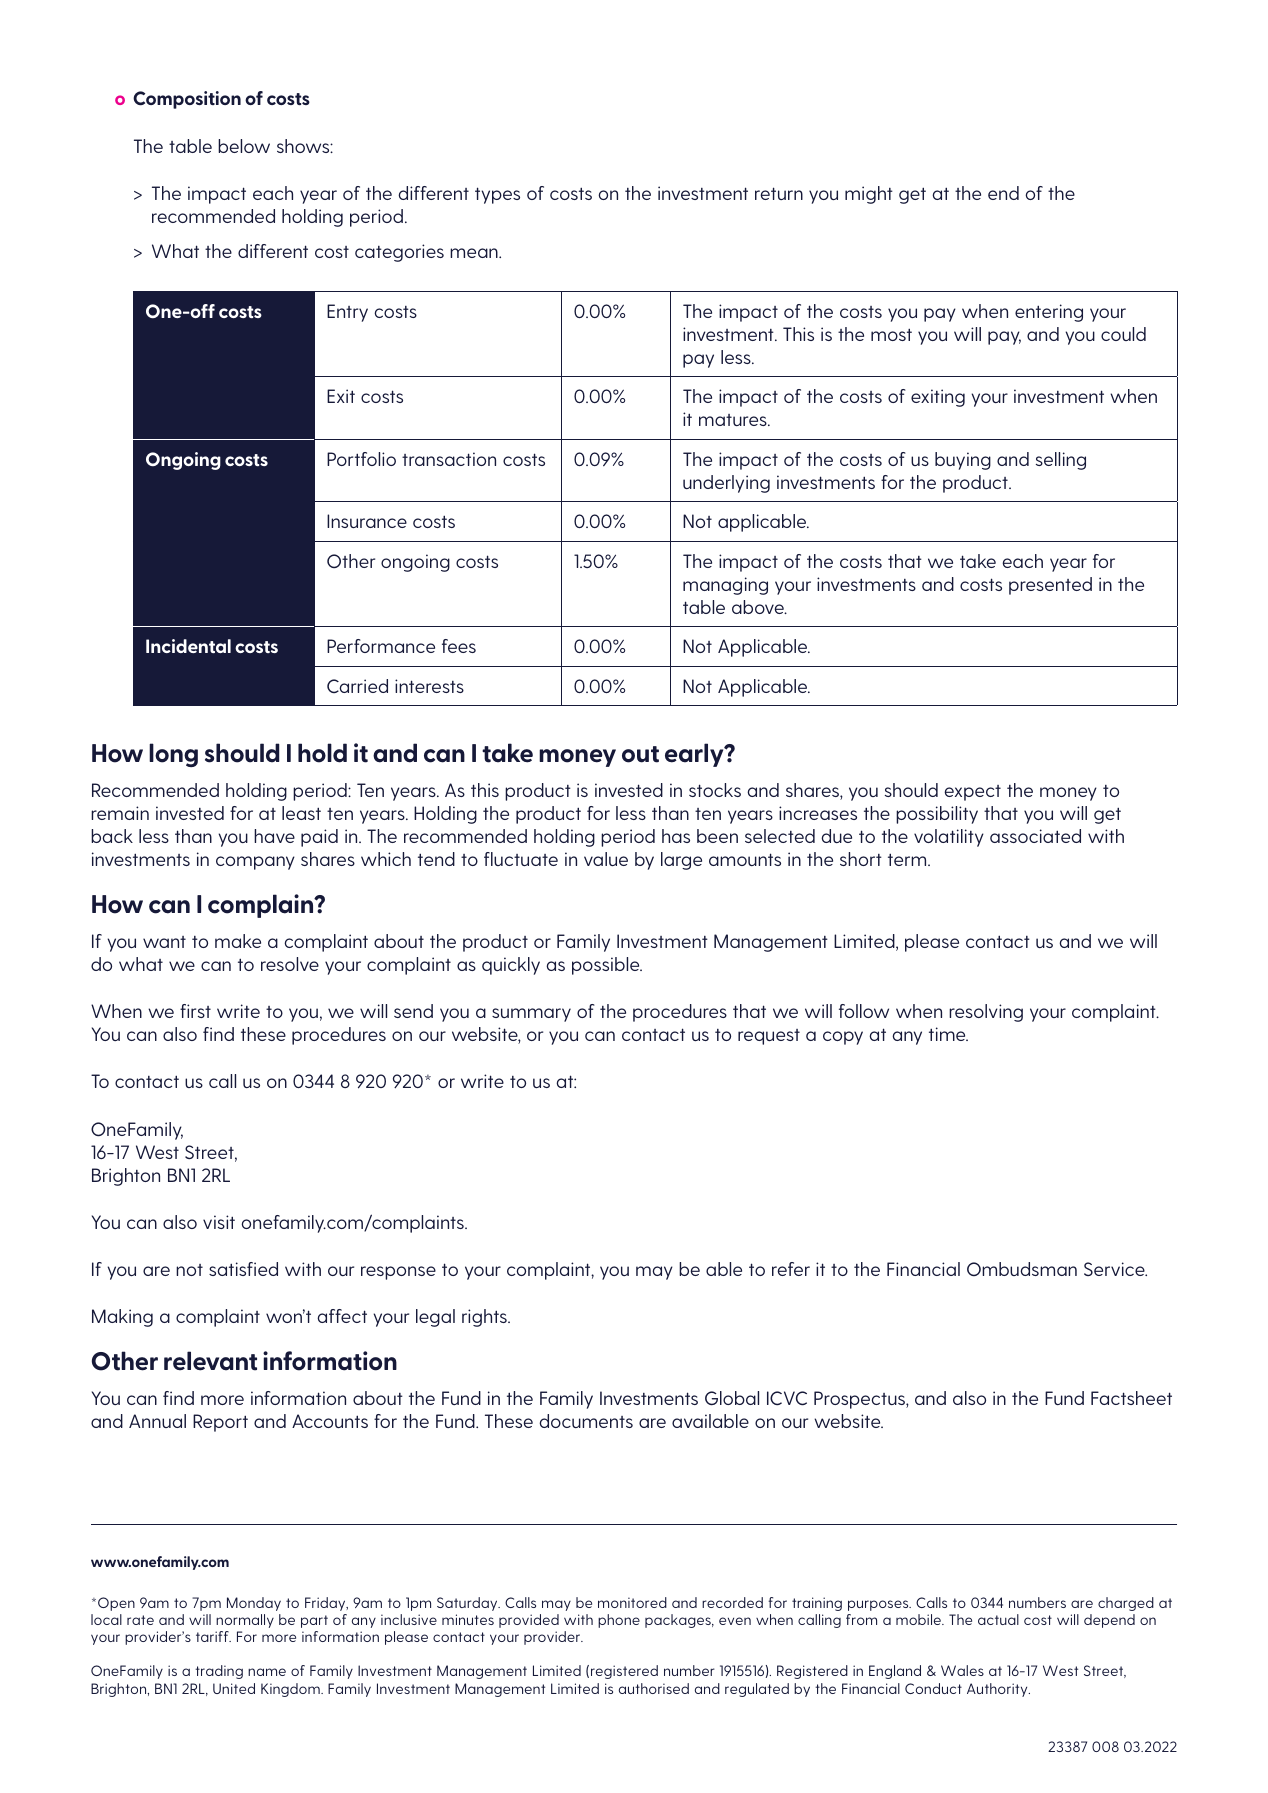  What do you see at coordinates (244, 146) in the screenshot?
I see `below` at bounding box center [244, 146].
